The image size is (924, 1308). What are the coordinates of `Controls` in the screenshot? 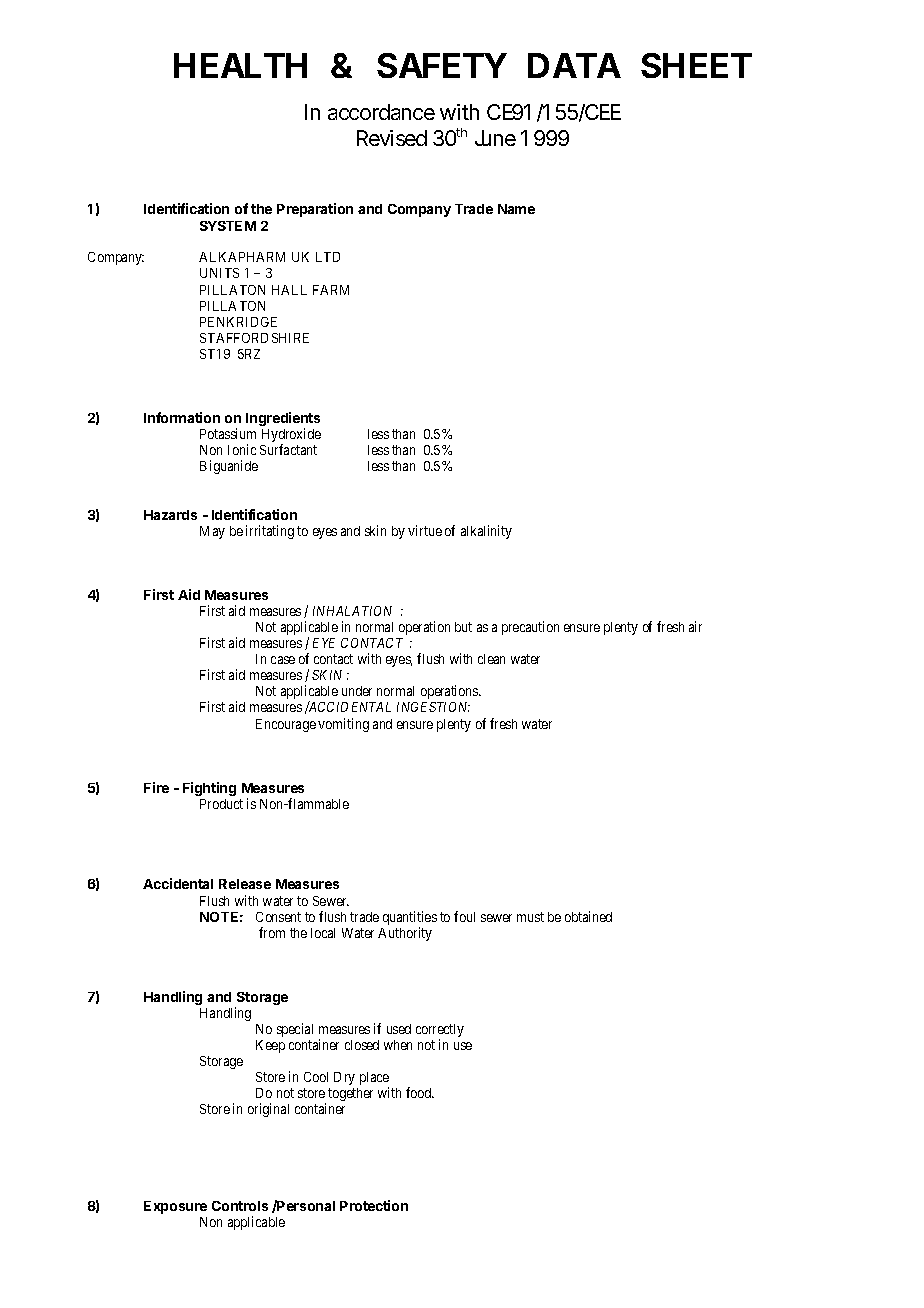 It's located at (240, 1206).
